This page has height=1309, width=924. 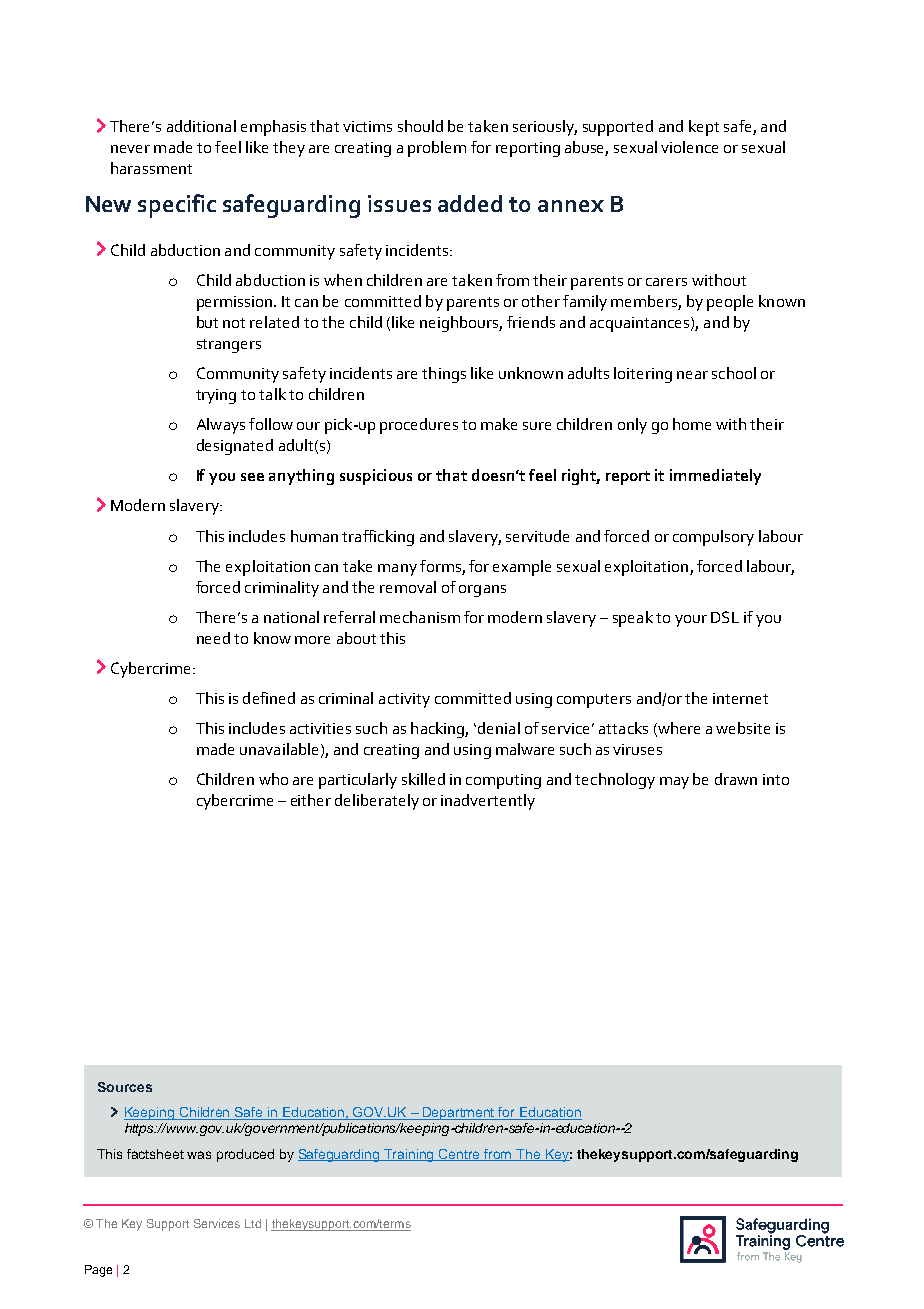 What do you see at coordinates (689, 147) in the page?
I see `violence` at bounding box center [689, 147].
